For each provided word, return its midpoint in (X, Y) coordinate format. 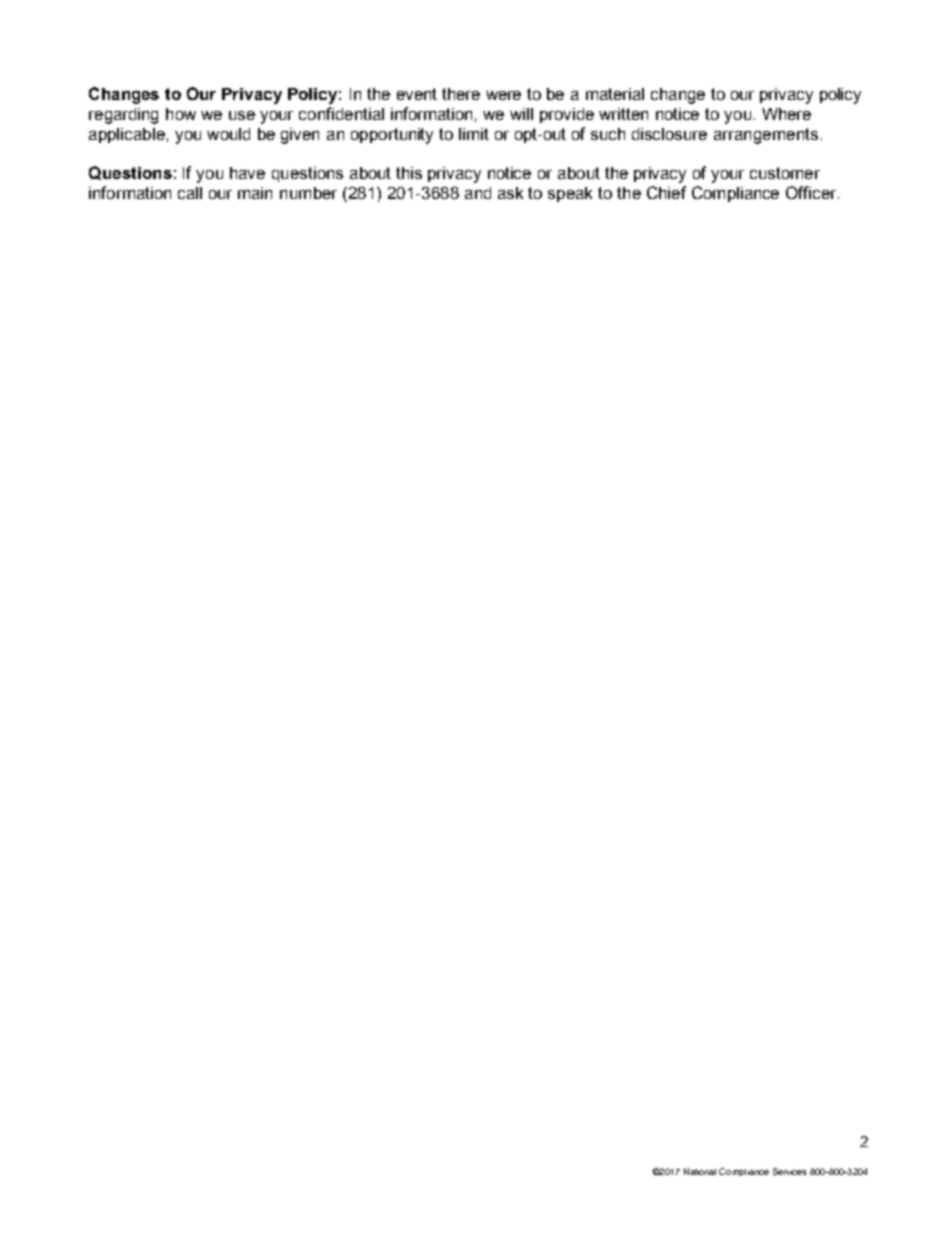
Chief (666, 192)
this (409, 173)
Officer (812, 192)
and (478, 193)
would (228, 134)
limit (474, 134)
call (190, 193)
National (700, 1171)
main (255, 193)
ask (510, 193)
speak (570, 194)
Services (789, 1171)
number (308, 193)
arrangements (766, 136)
